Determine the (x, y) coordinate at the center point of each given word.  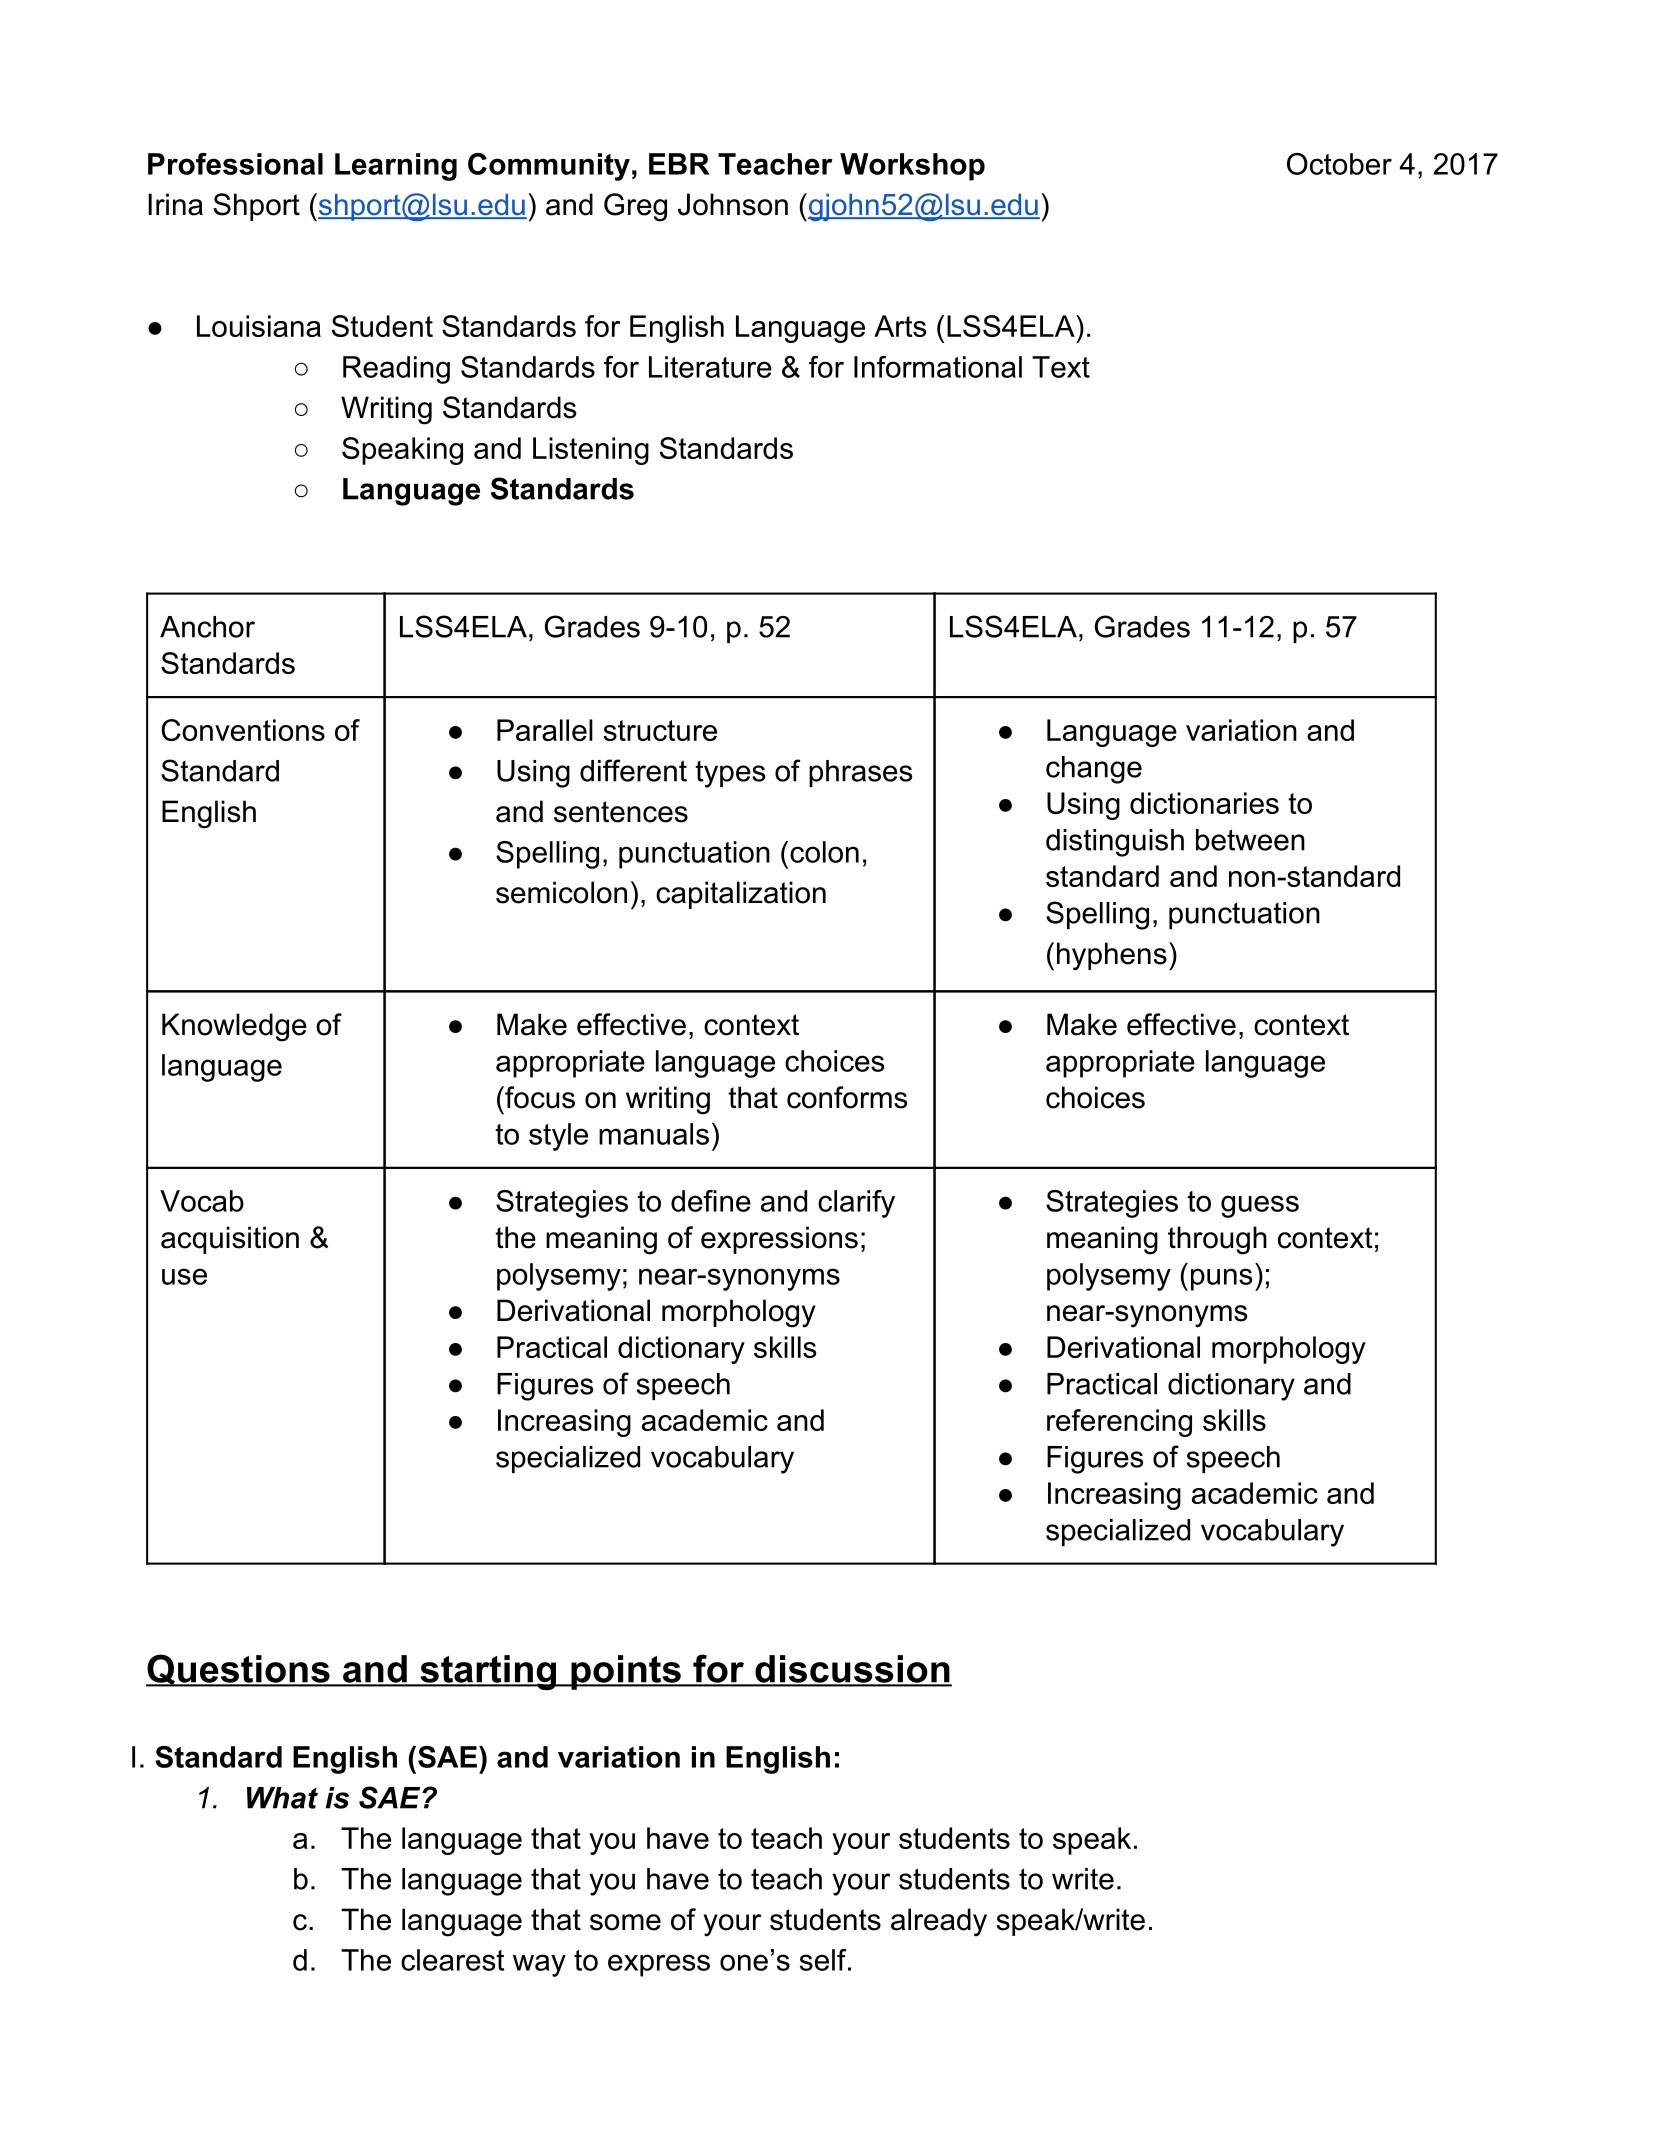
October (1339, 164)
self (824, 1960)
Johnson (733, 204)
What (282, 1798)
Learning (396, 167)
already (939, 1922)
